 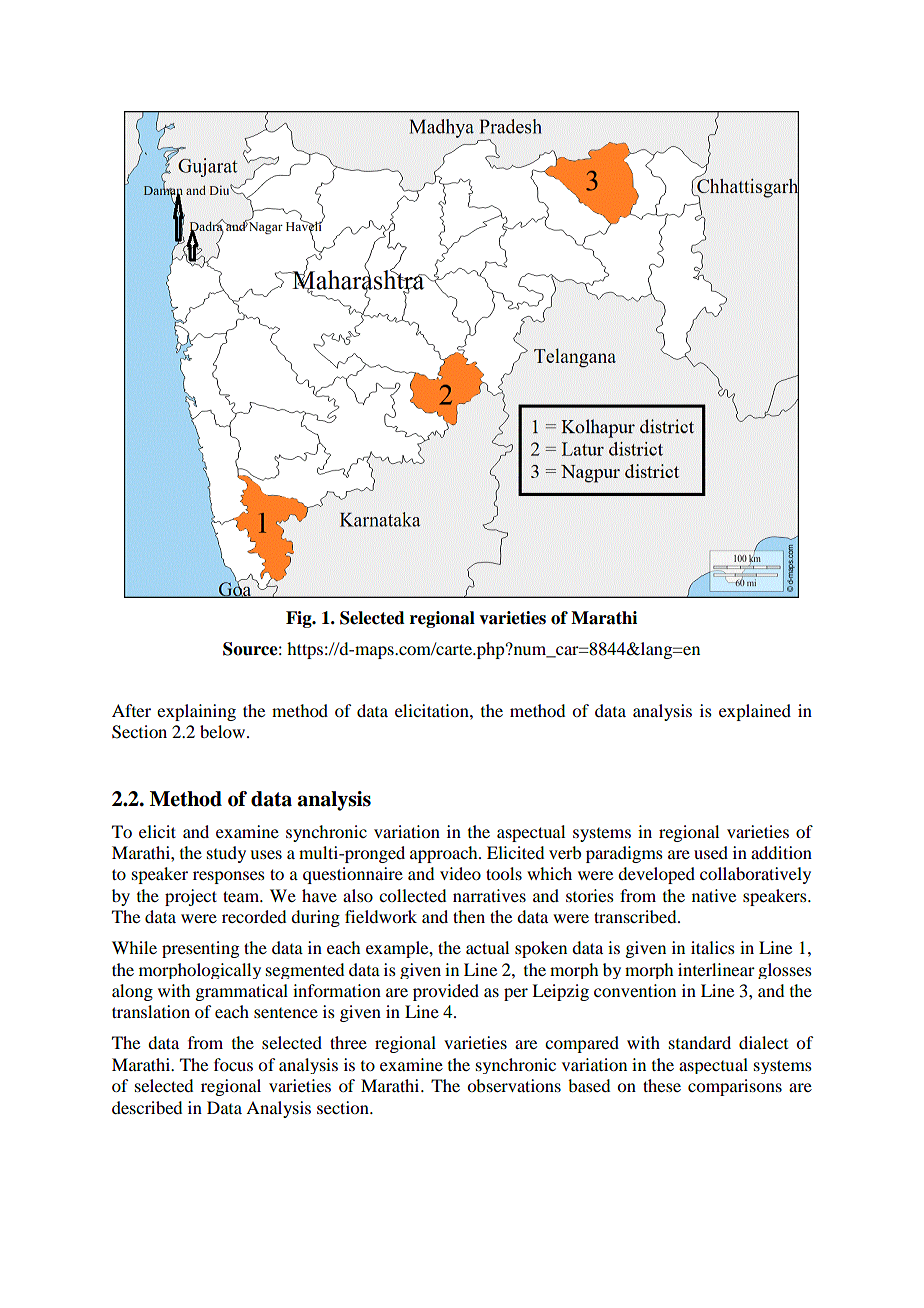 I want to click on Fig, so click(x=300, y=619).
